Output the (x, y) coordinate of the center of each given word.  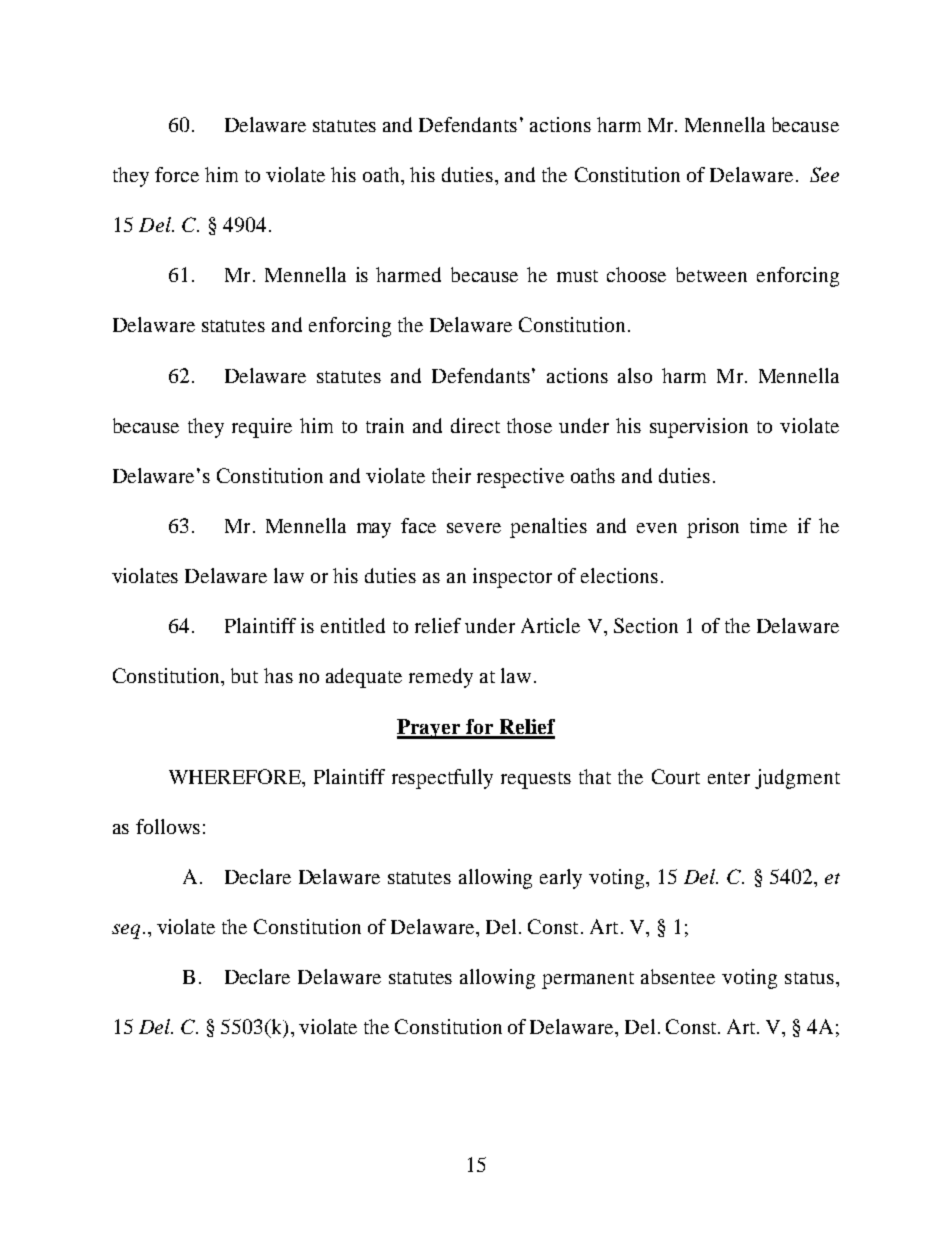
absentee (678, 976)
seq (126, 931)
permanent (588, 980)
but (244, 675)
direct (475, 425)
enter (729, 778)
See (824, 174)
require (262, 428)
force (177, 174)
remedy (441, 678)
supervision (699, 428)
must (577, 276)
